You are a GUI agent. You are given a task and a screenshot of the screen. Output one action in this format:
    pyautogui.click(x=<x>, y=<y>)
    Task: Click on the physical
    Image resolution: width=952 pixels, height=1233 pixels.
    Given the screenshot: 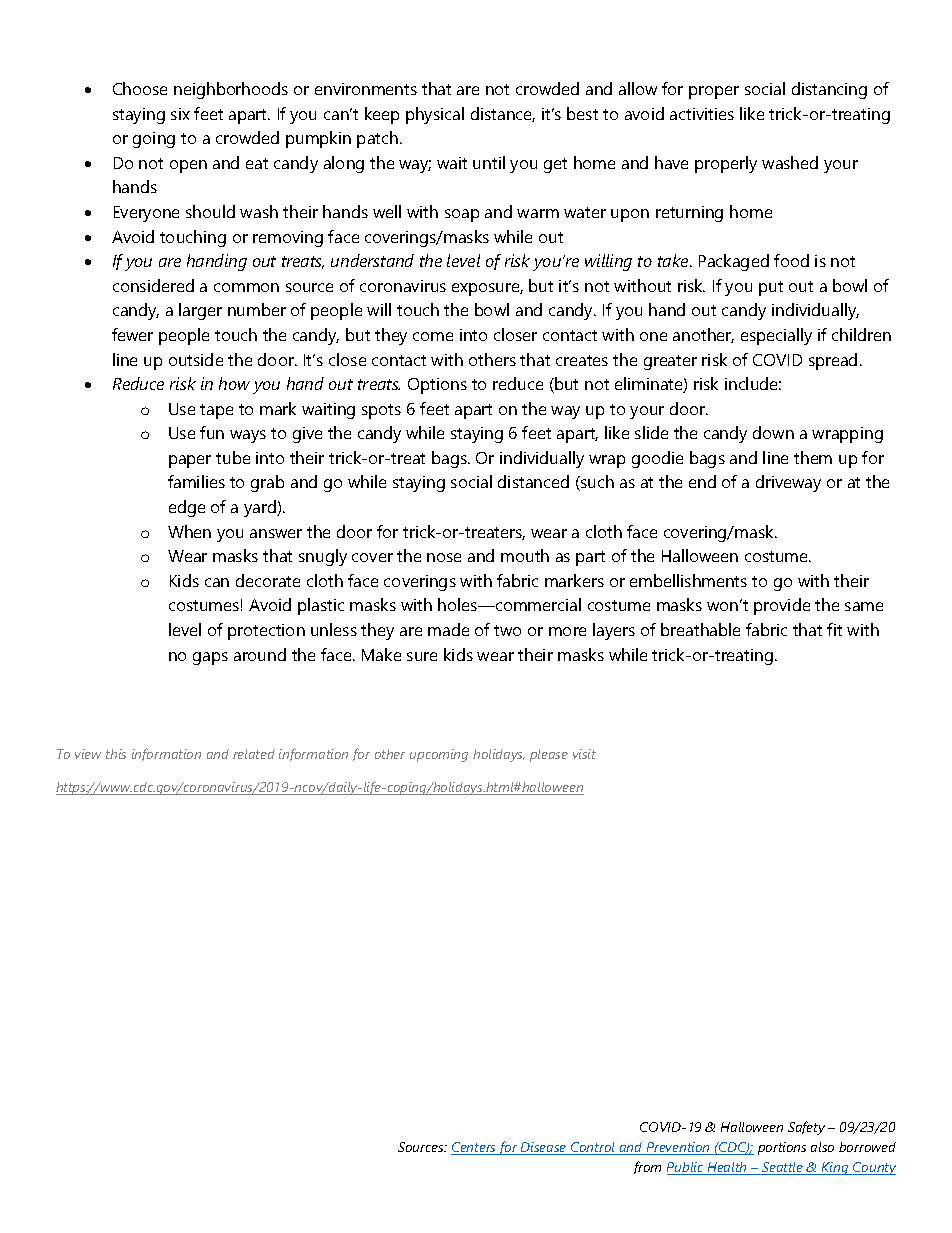 What is the action you would take?
    pyautogui.click(x=435, y=115)
